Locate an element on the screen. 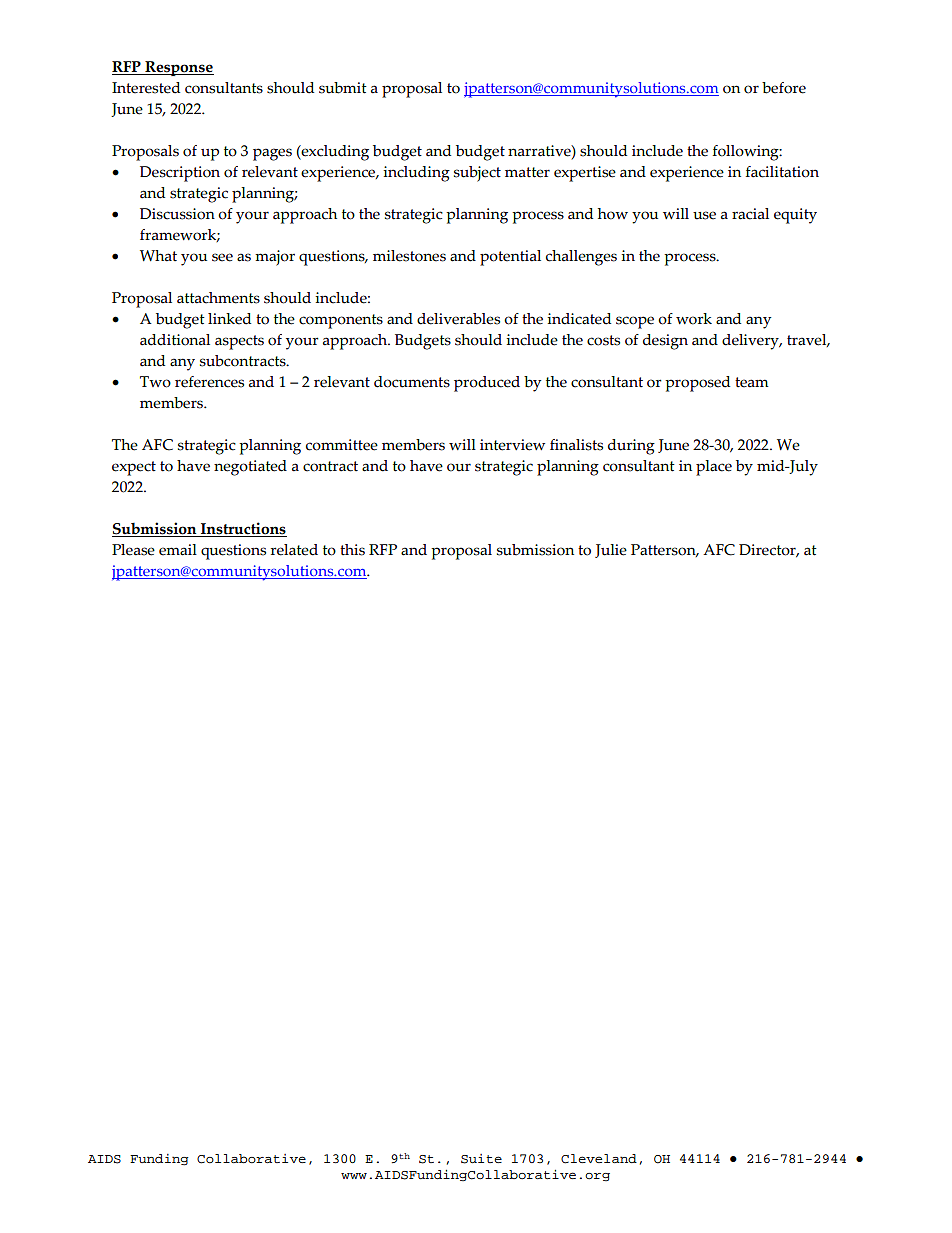 The width and height of the screenshot is (952, 1233). Suite is located at coordinates (481, 1159).
